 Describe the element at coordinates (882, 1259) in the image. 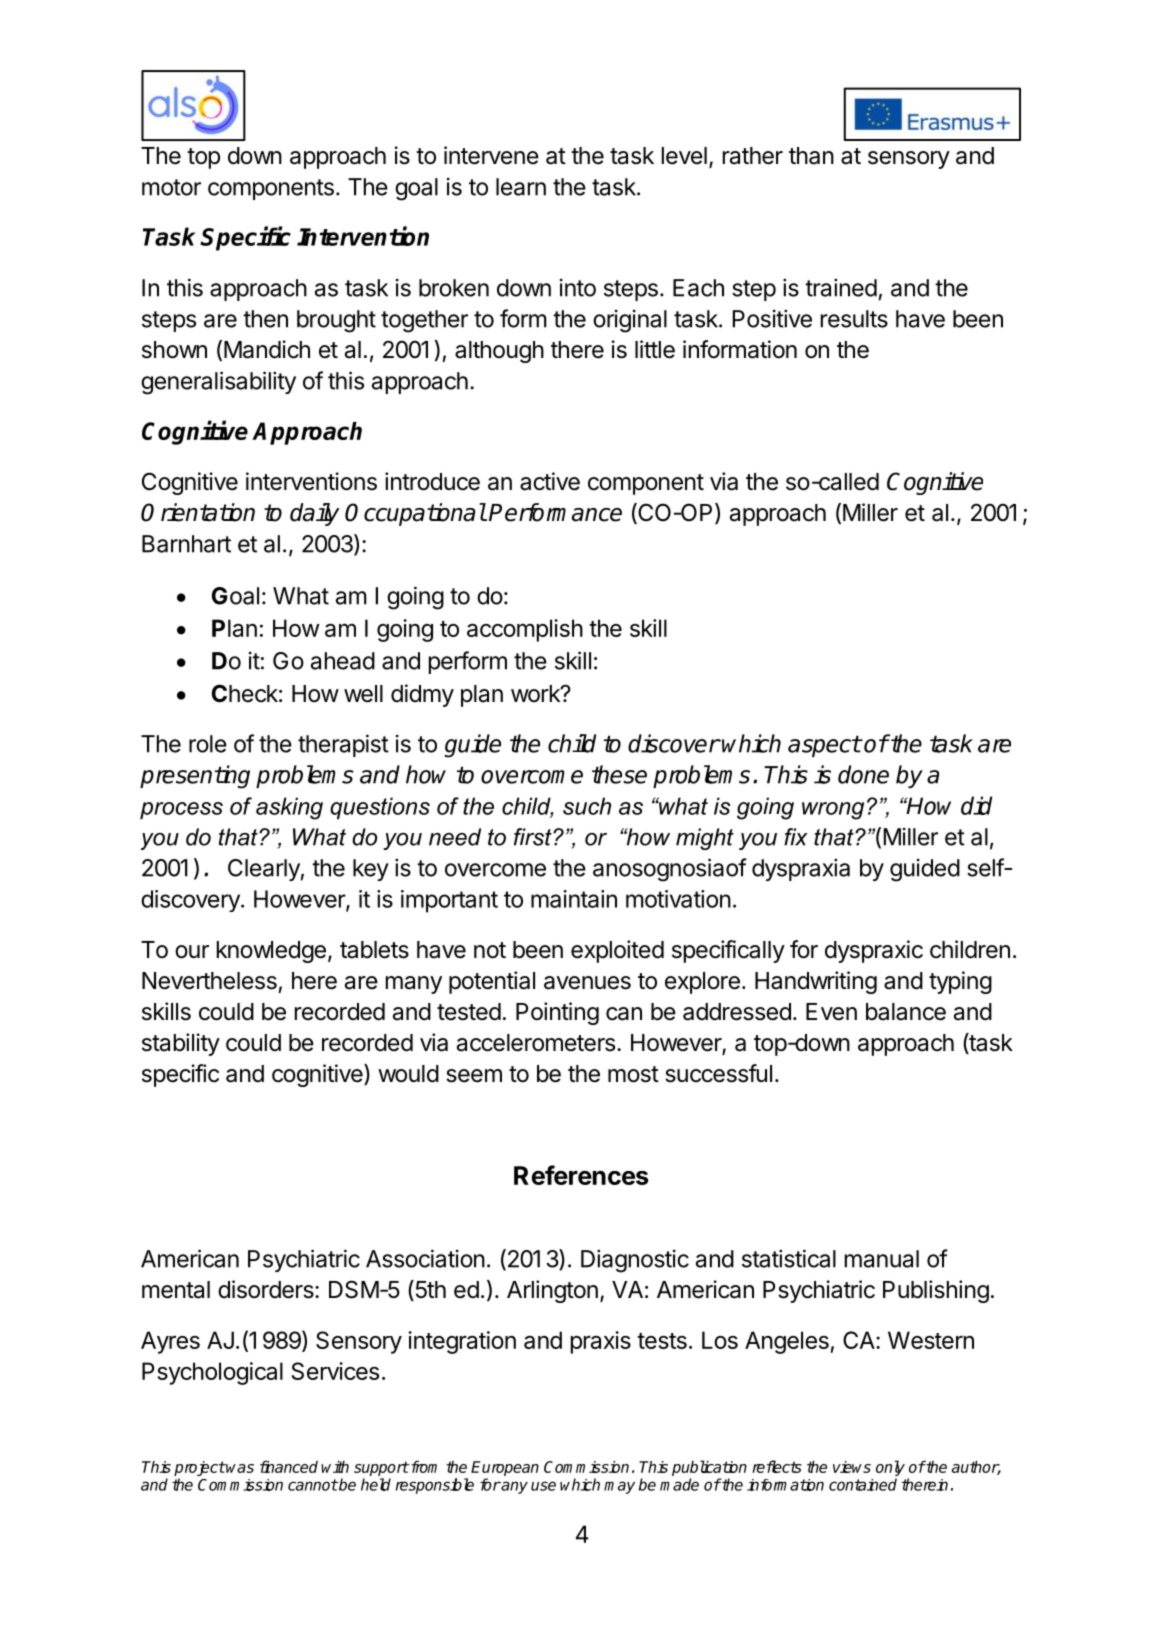

I see `manual` at that location.
